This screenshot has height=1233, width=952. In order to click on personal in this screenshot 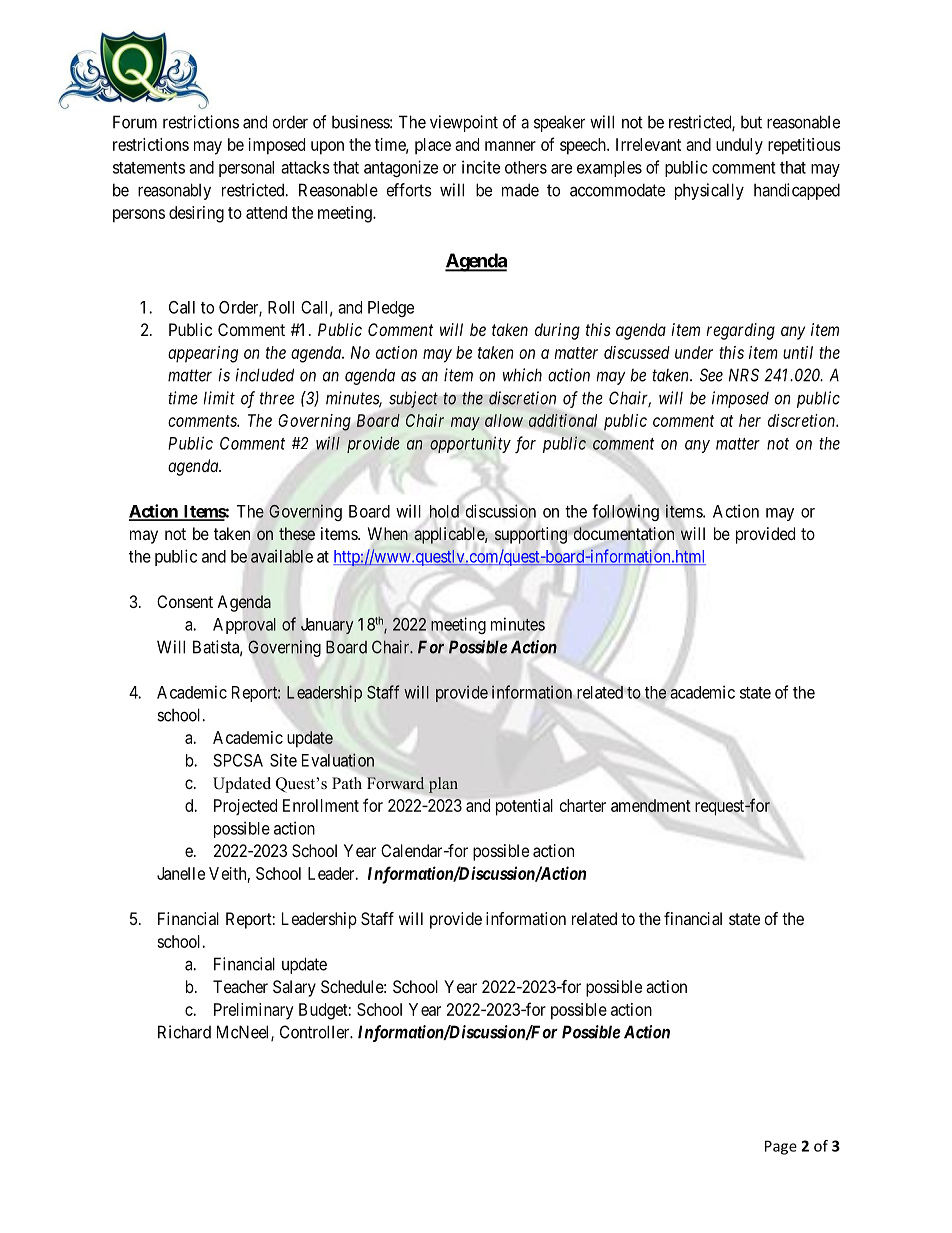, I will do `click(246, 169)`.
